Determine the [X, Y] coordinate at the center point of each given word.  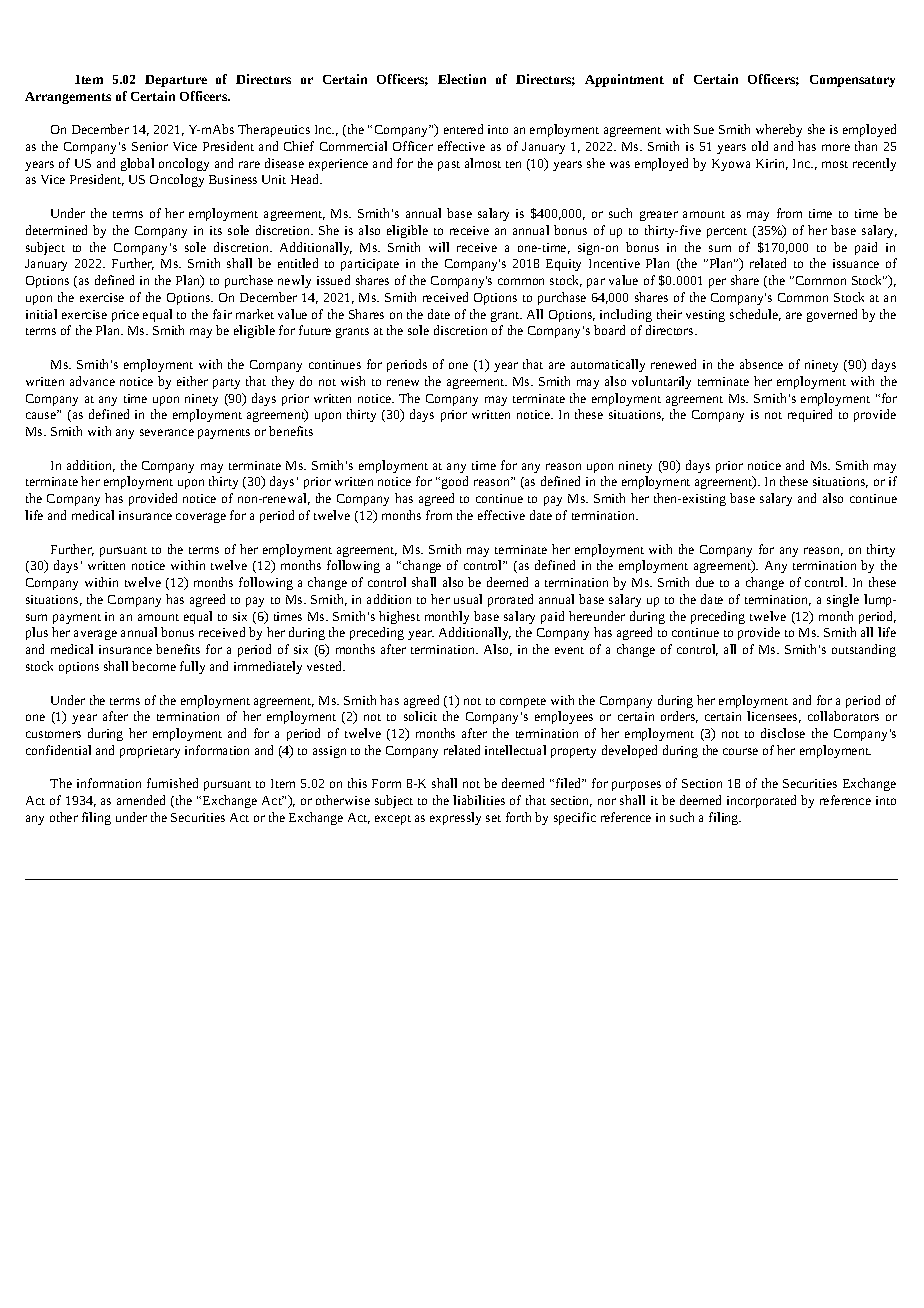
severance [167, 432]
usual [468, 599]
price [125, 316]
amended [141, 800]
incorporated [761, 801]
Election [462, 79]
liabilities [479, 800]
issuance [856, 263]
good [455, 482]
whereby [779, 130]
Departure [176, 81]
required [810, 415]
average [95, 635]
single [843, 600]
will [439, 247]
